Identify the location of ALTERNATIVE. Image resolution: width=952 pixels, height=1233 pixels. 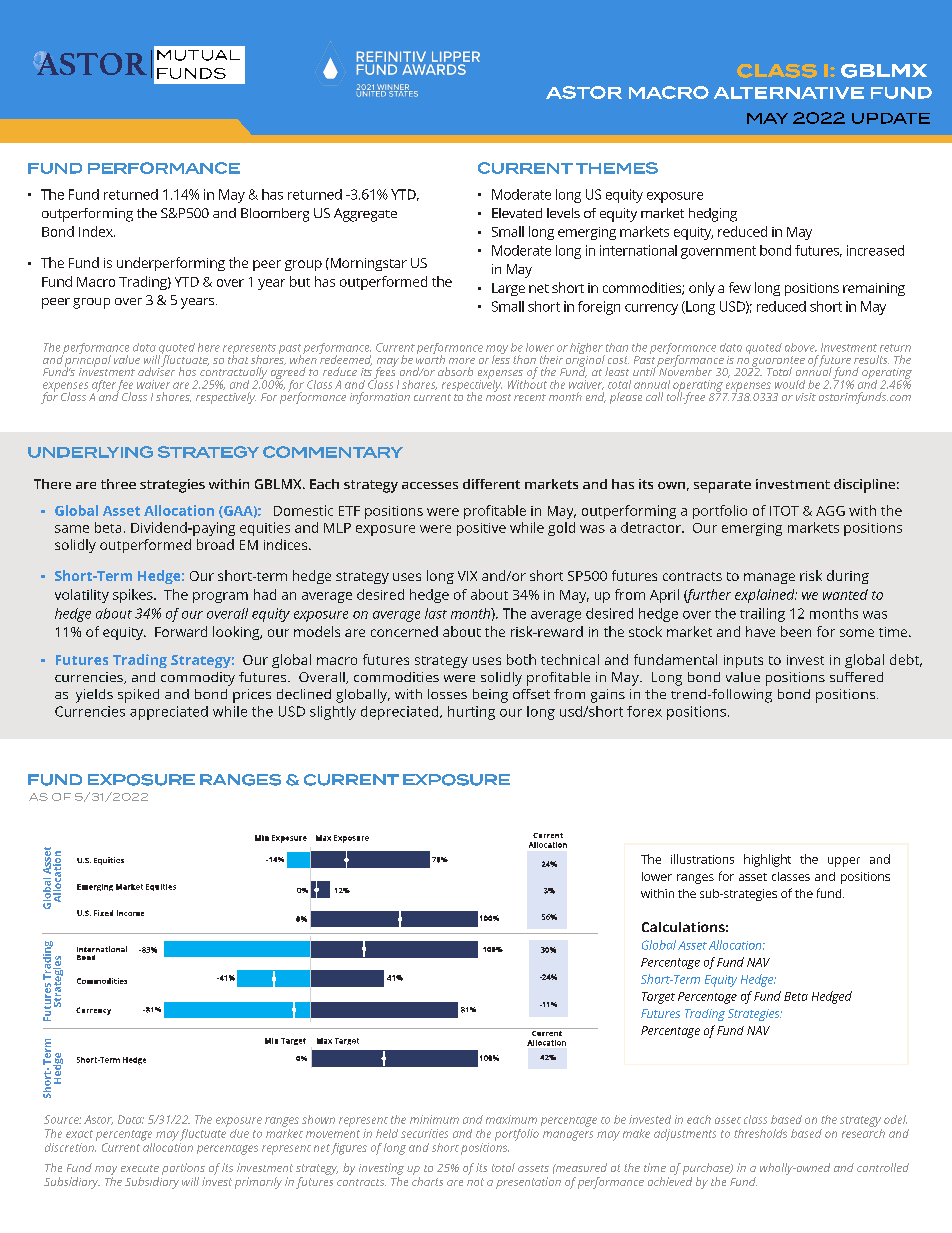
(789, 93).
